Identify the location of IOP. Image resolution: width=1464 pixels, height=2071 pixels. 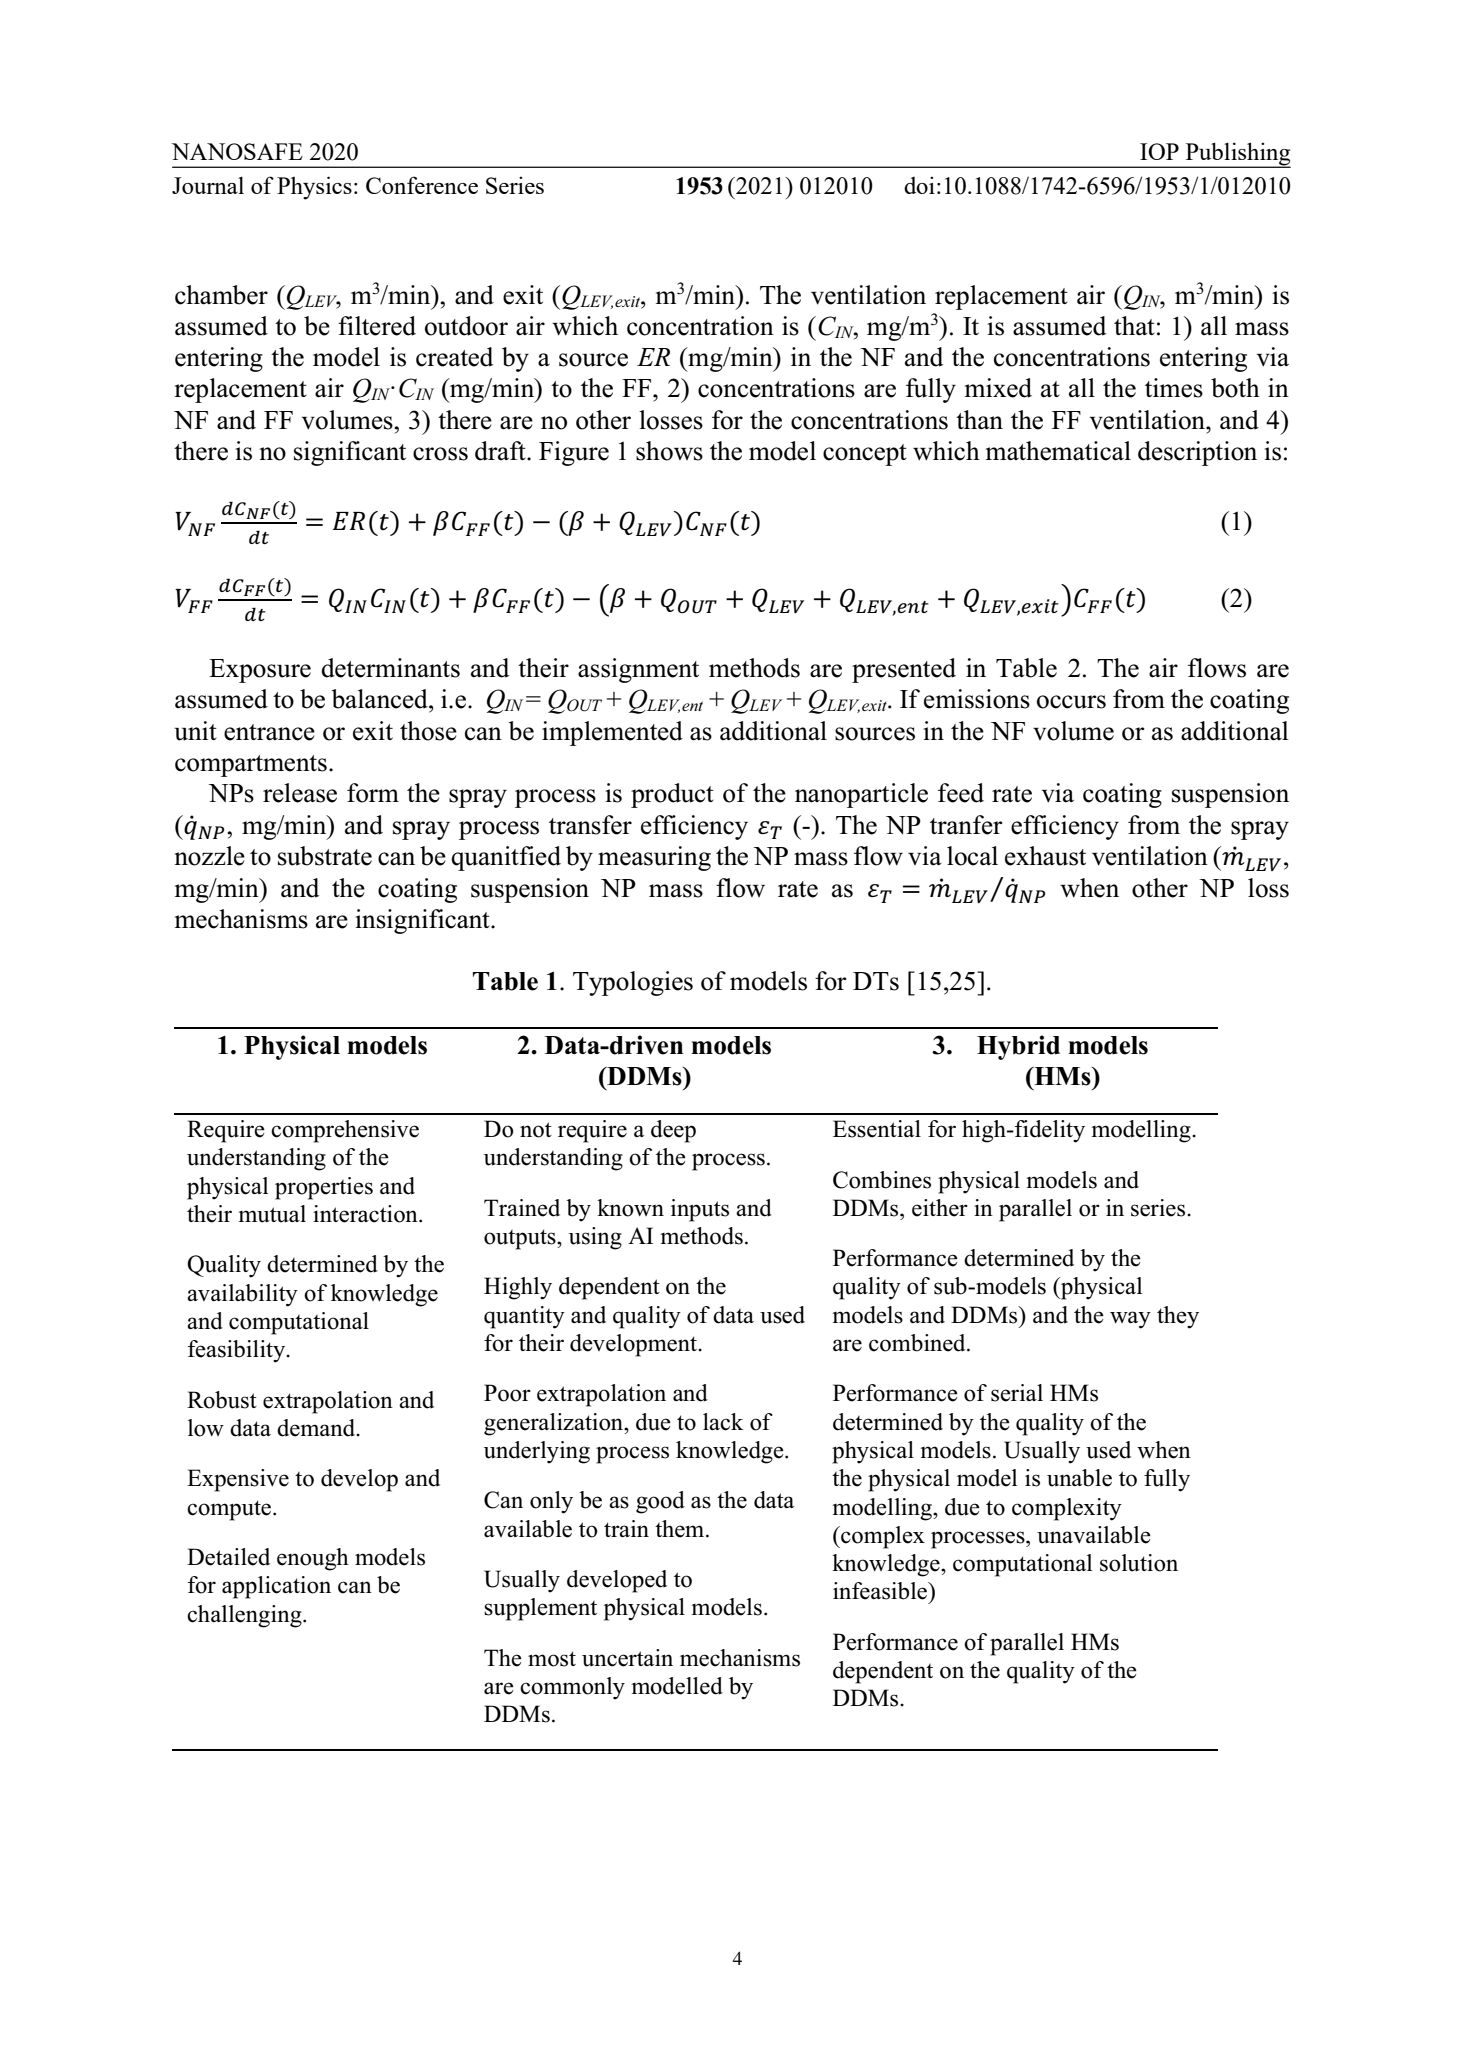
(1159, 151).
